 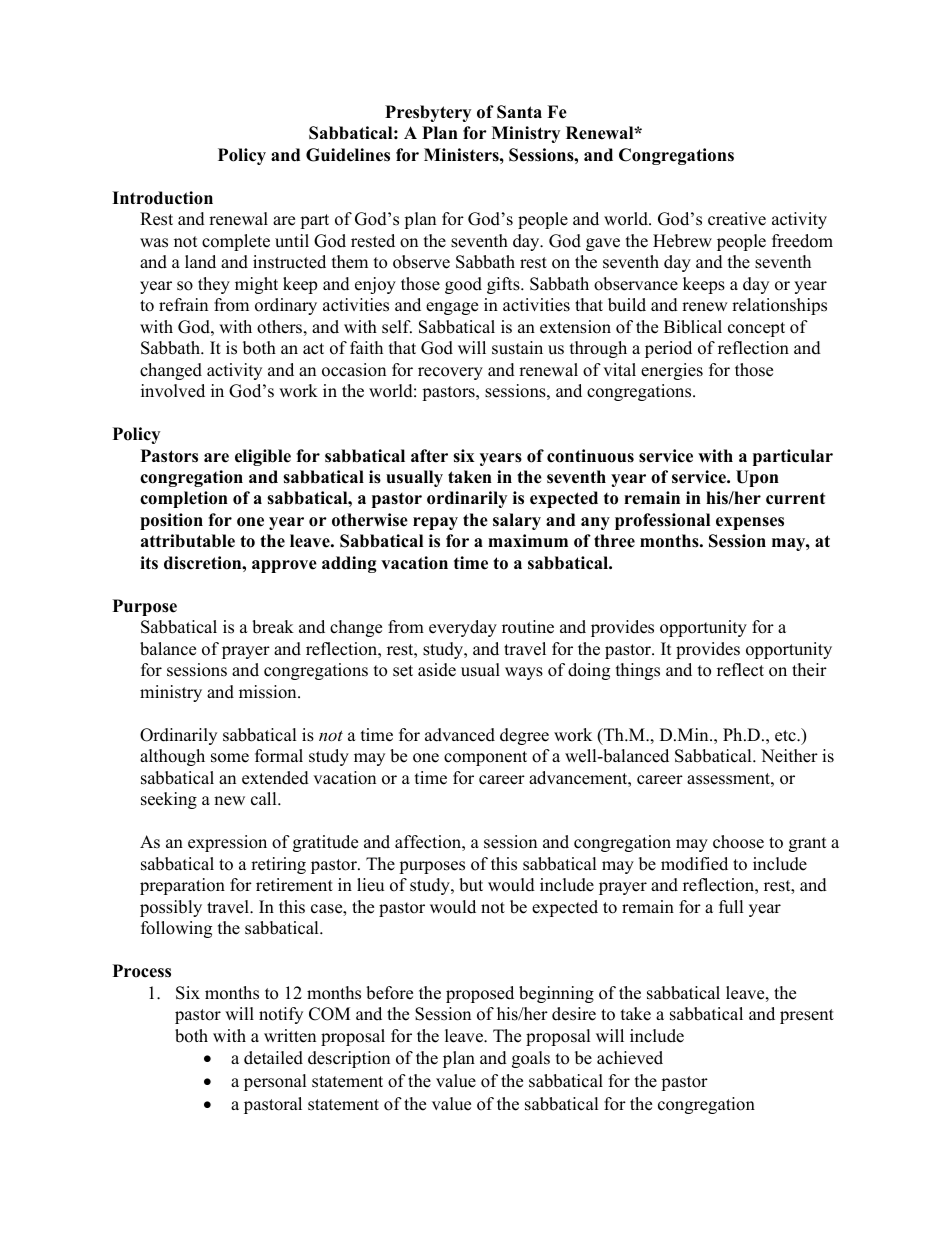 I want to click on detailed, so click(x=273, y=1058).
